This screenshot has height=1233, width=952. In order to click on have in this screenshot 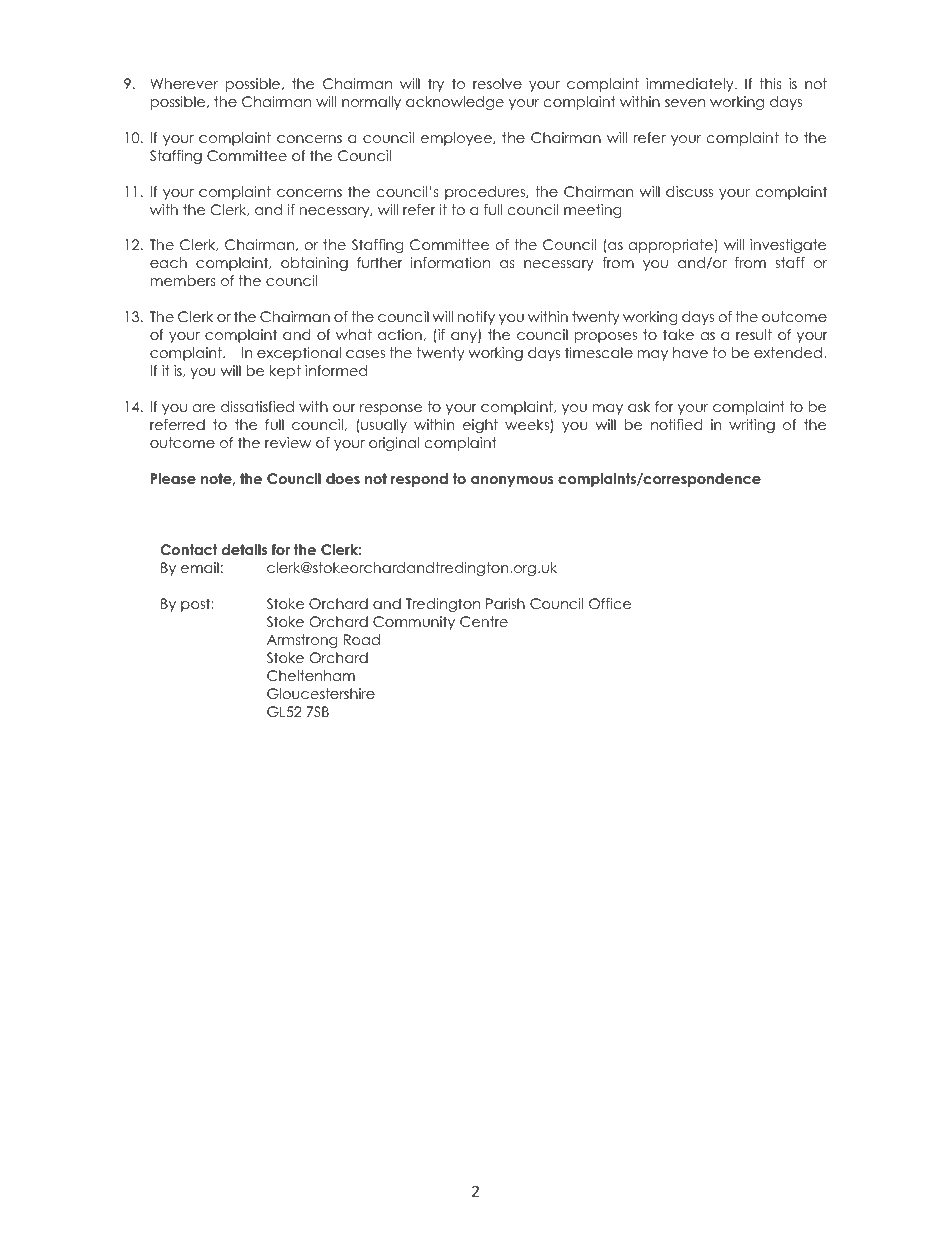, I will do `click(690, 352)`.
